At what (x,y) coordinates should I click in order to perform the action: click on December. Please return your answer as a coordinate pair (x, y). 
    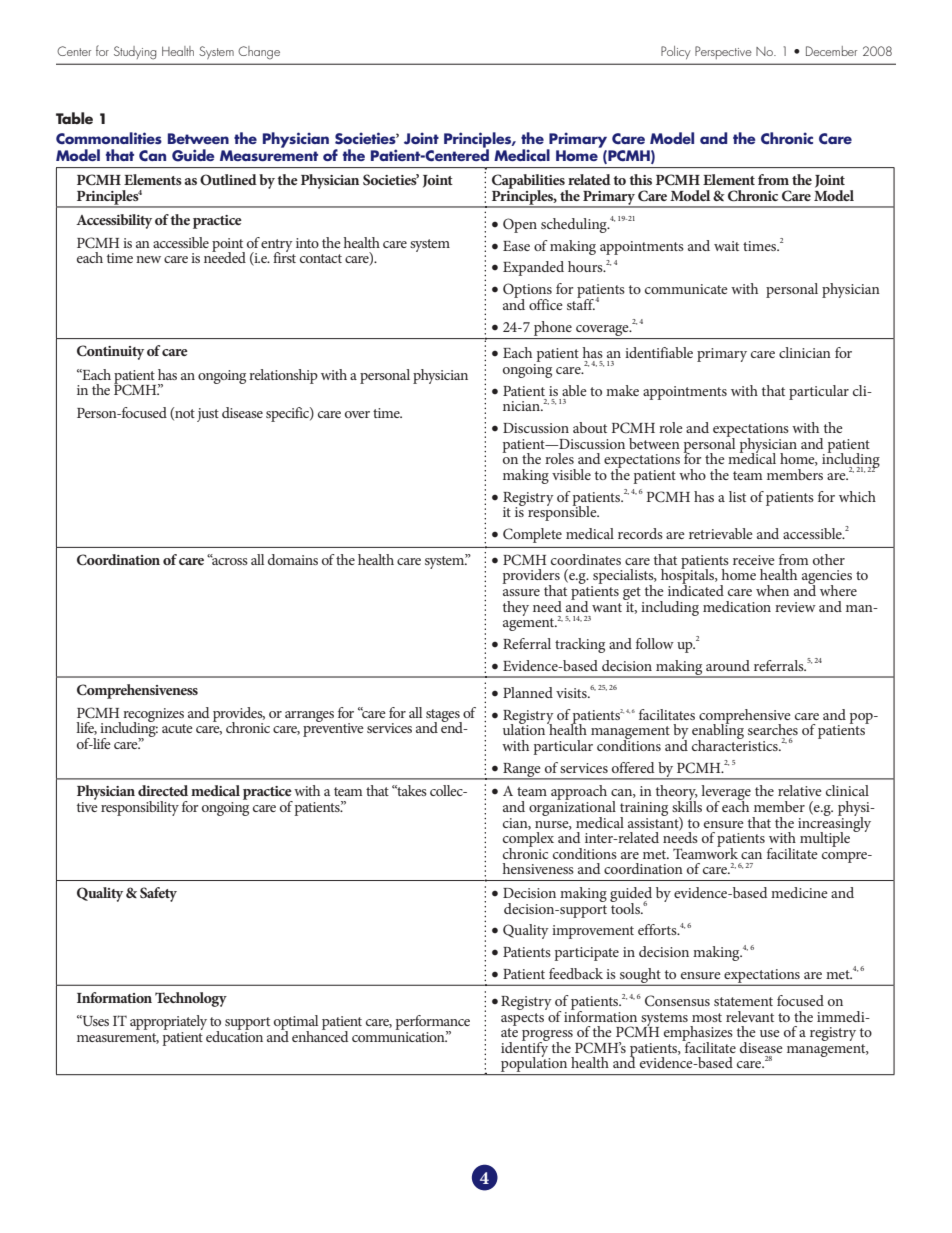
    Looking at the image, I should click on (831, 51).
